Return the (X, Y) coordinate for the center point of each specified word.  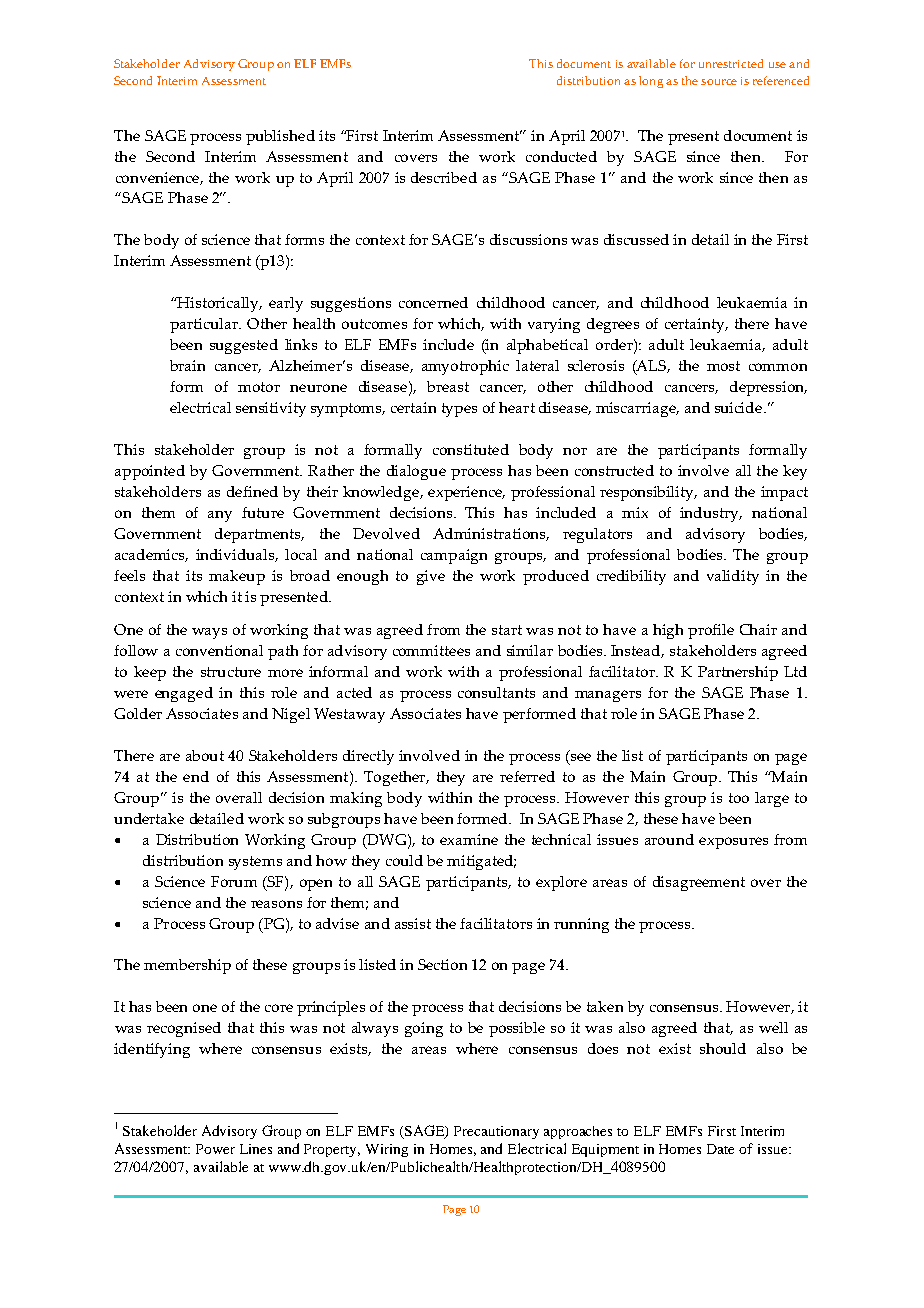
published (280, 137)
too (739, 798)
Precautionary (496, 1132)
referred (527, 776)
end (196, 776)
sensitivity (271, 409)
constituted (471, 449)
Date (720, 1149)
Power (215, 1149)
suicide (740, 407)
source (719, 82)
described (444, 177)
